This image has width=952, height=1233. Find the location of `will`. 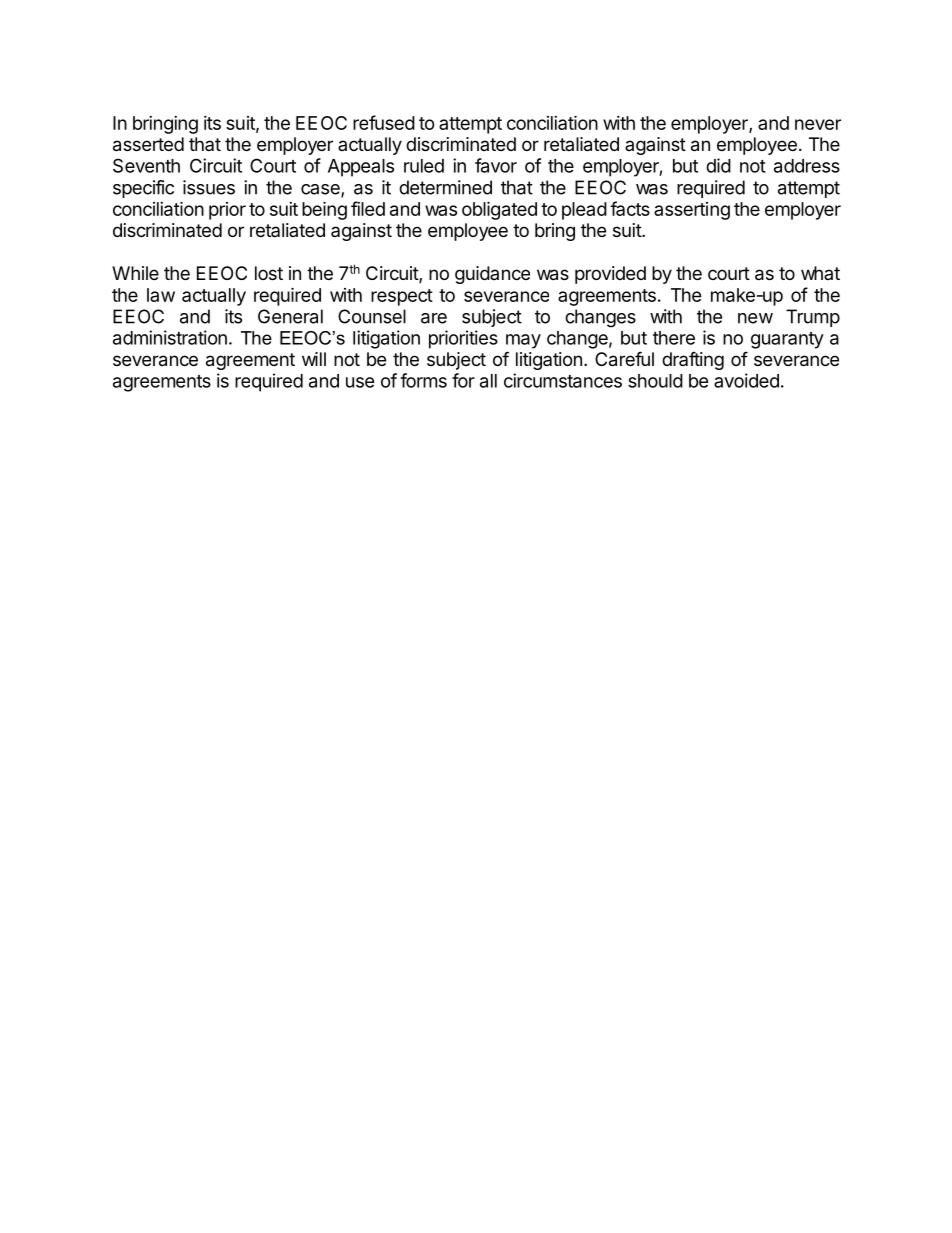

will is located at coordinates (314, 359).
